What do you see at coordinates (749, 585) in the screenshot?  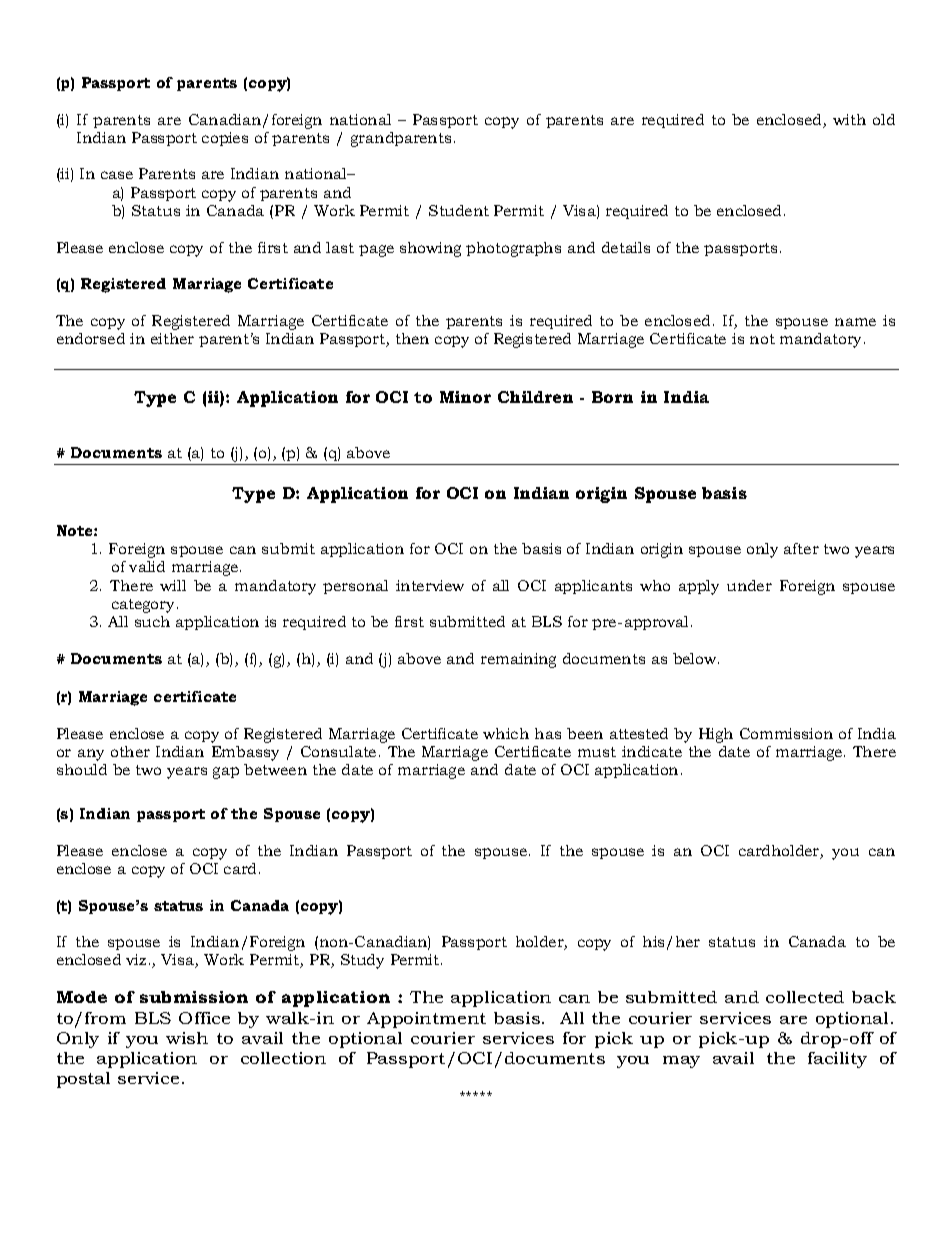 I see `under` at bounding box center [749, 585].
